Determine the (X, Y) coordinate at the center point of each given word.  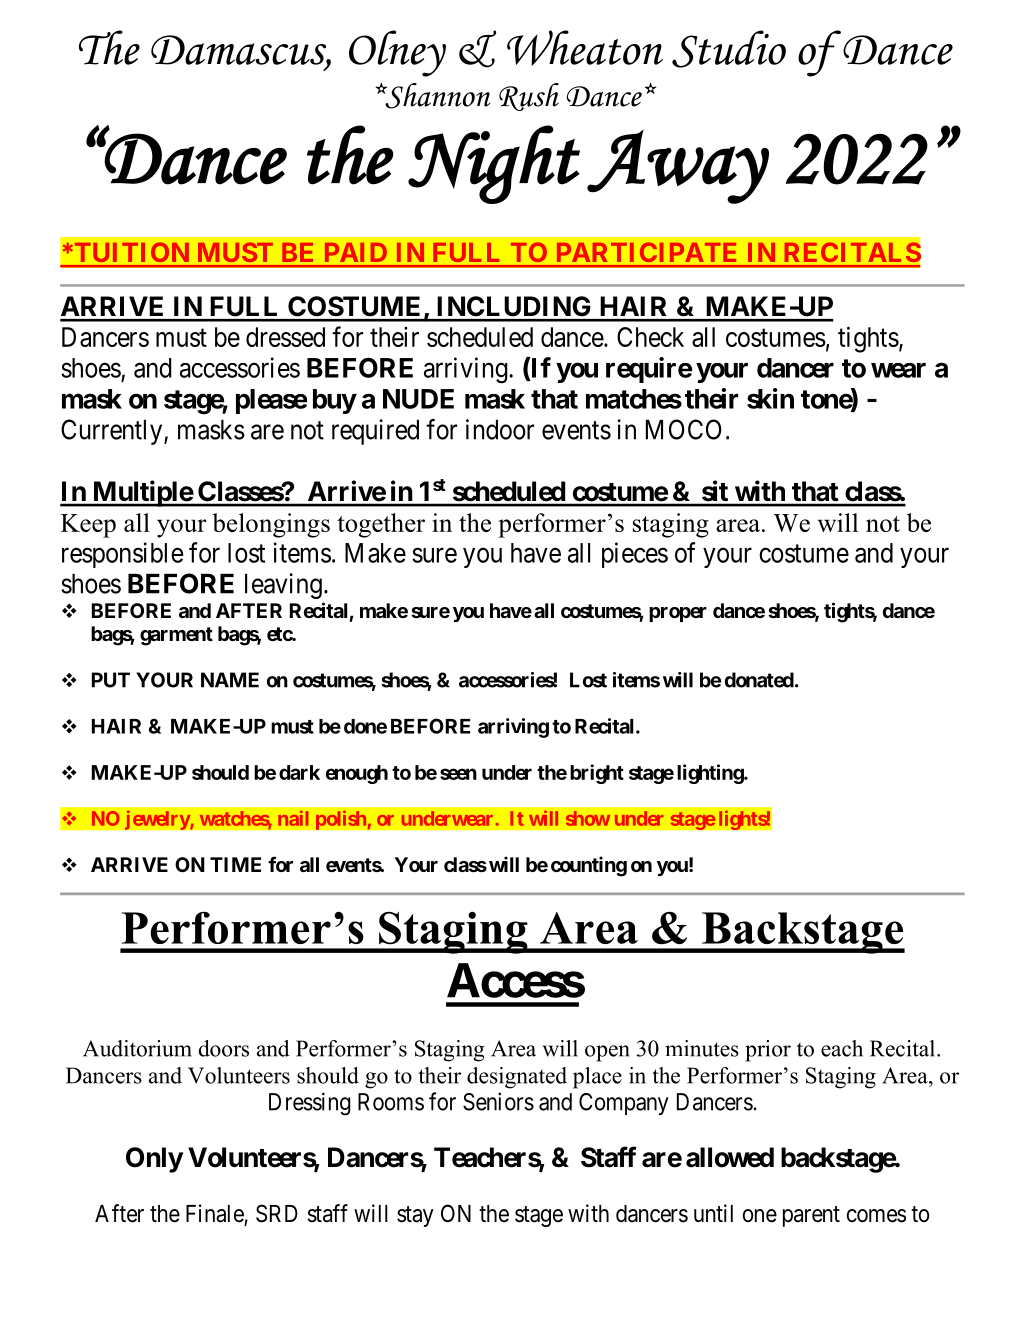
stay (415, 1216)
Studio (729, 49)
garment (176, 636)
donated (759, 680)
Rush (529, 97)
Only (154, 1160)
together (381, 525)
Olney (397, 53)
